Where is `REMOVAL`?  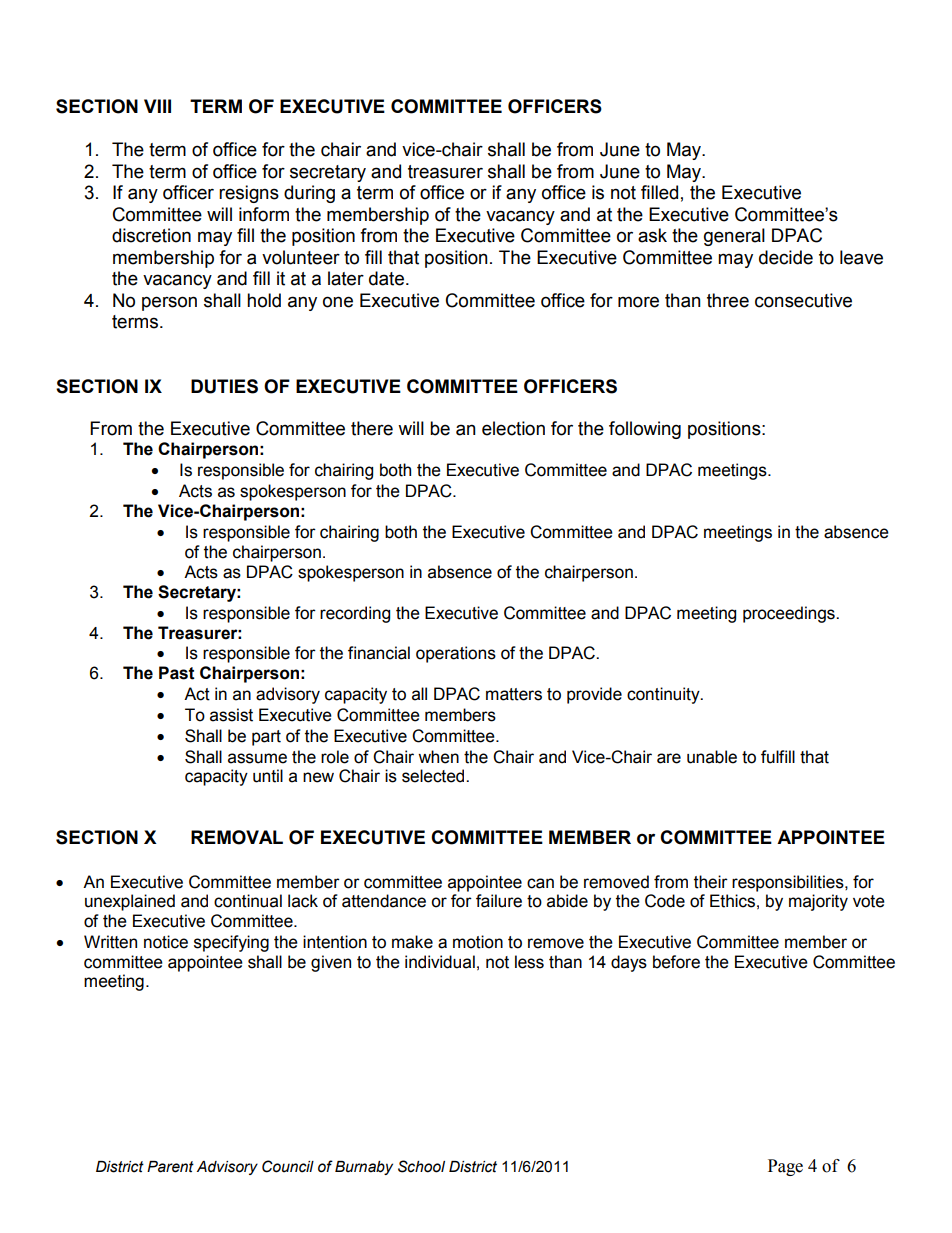
REMOVAL is located at coordinates (237, 837).
